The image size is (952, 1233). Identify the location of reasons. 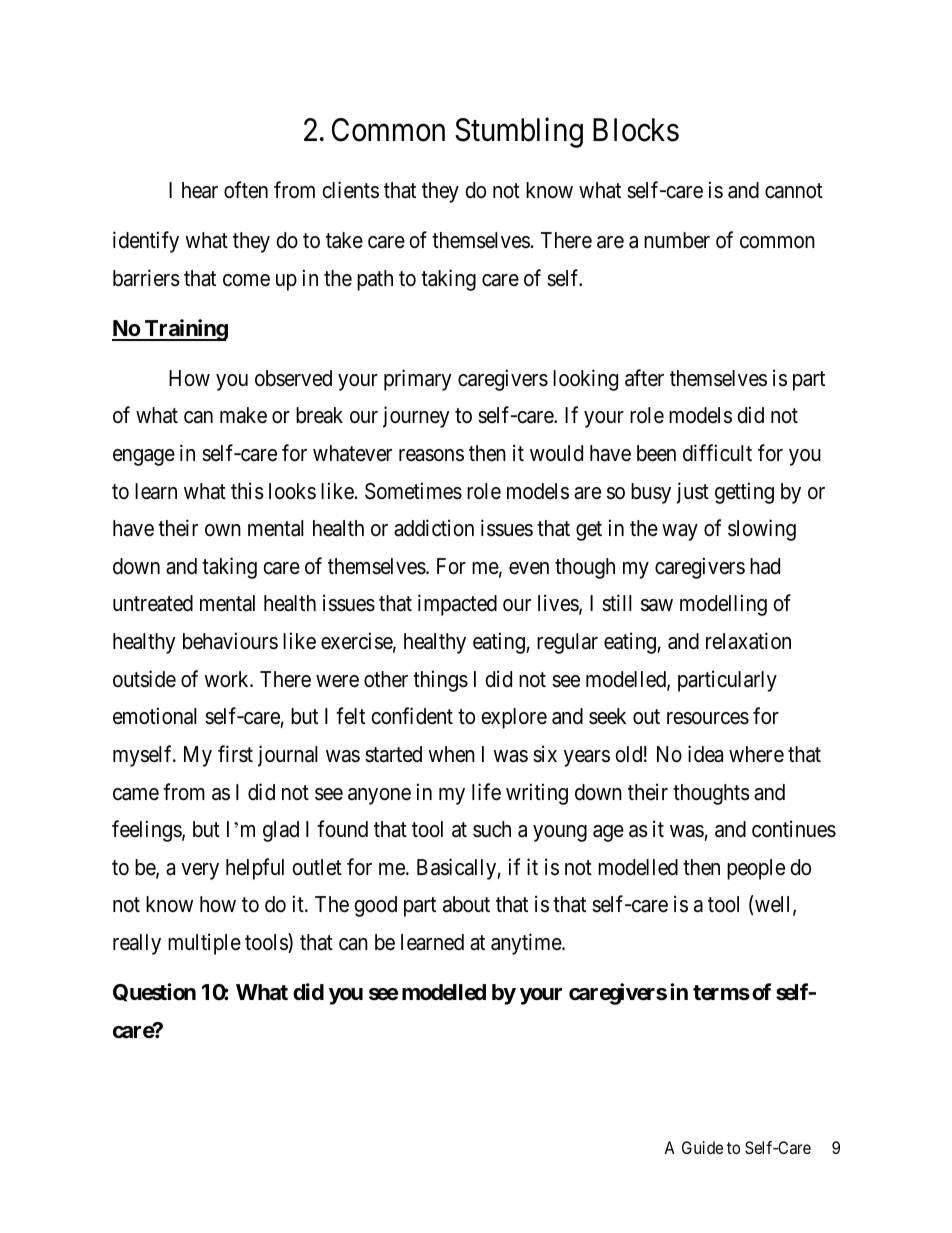
(431, 455).
